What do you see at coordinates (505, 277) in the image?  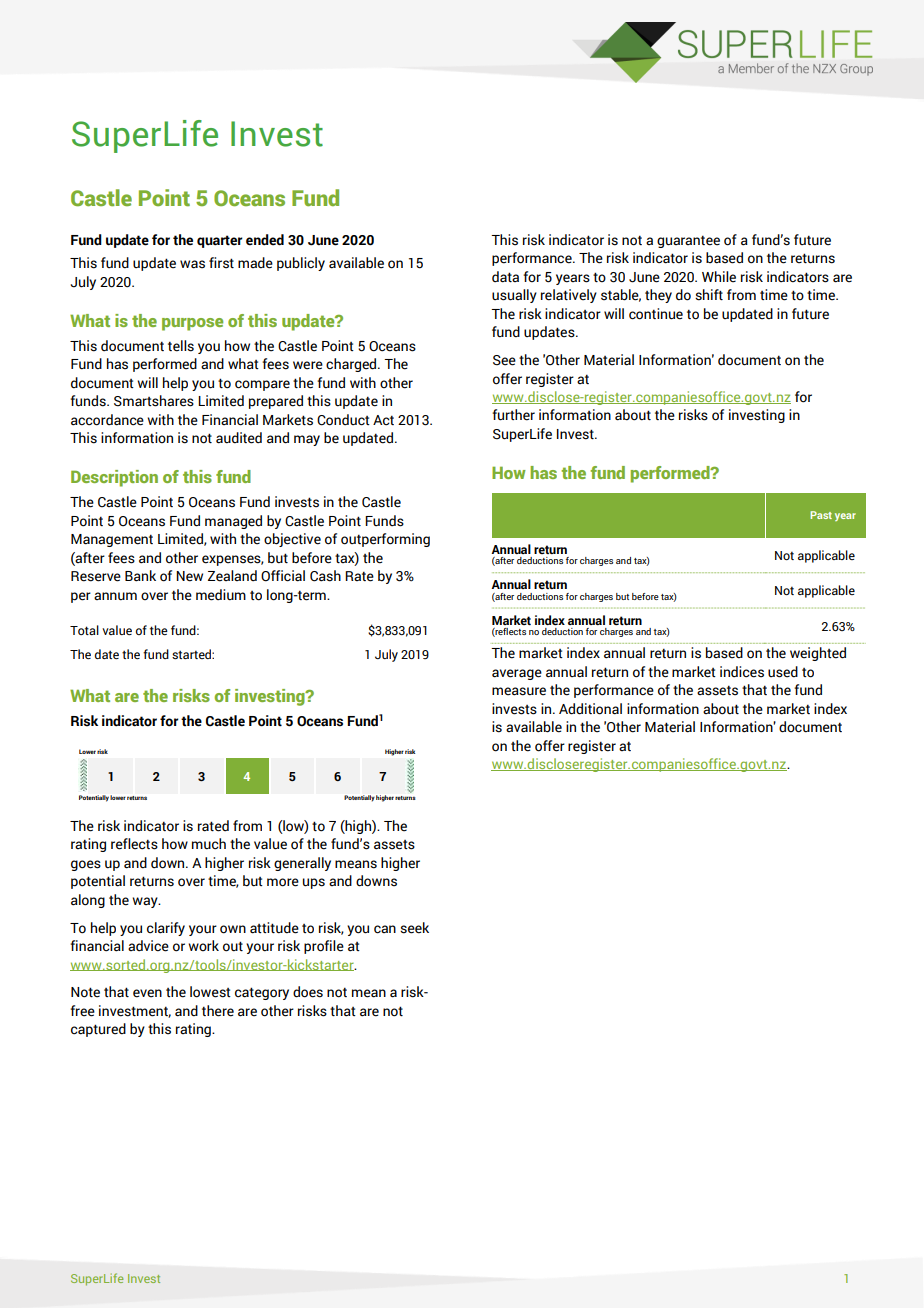 I see `data` at bounding box center [505, 277].
